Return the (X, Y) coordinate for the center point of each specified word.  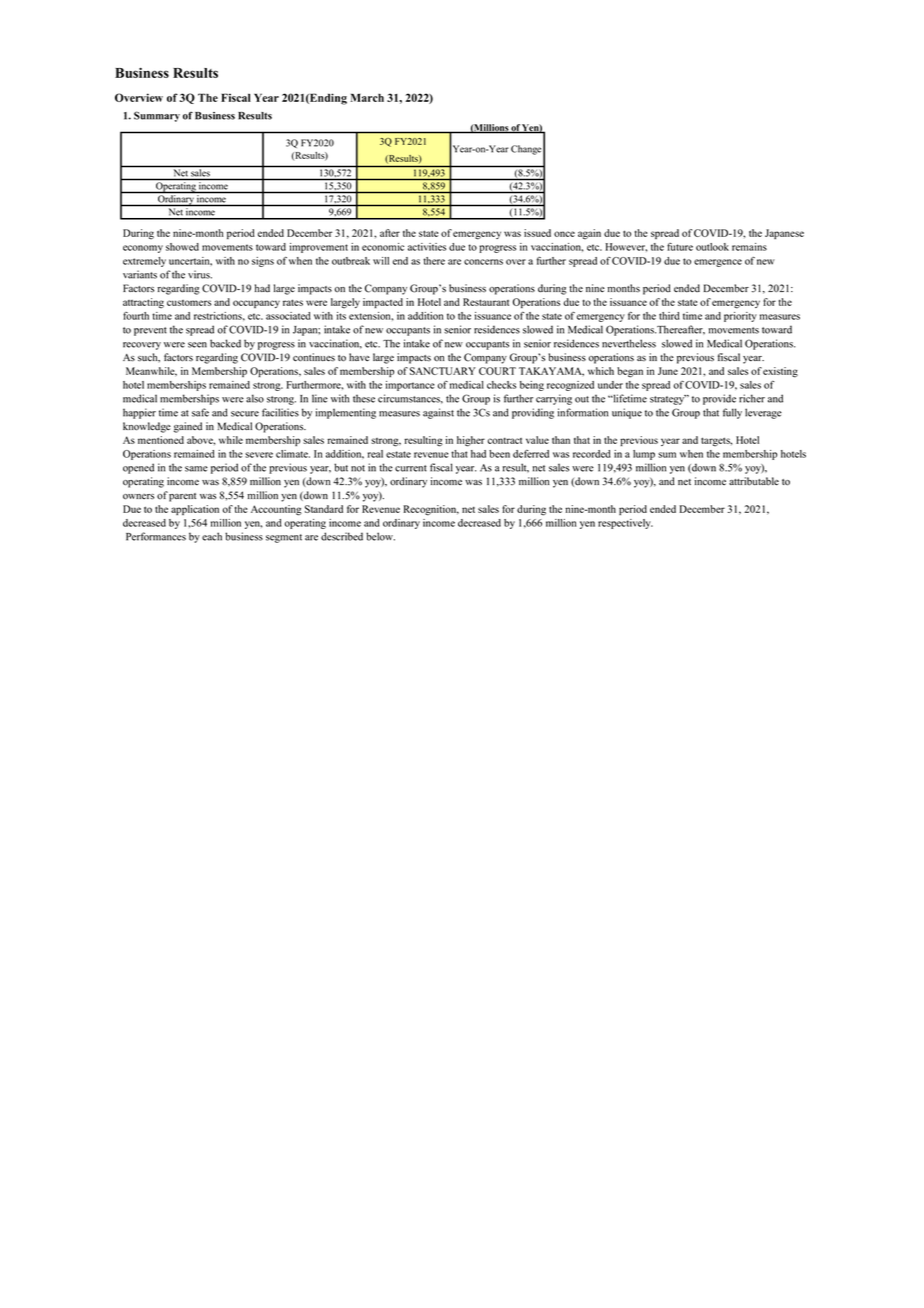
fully (732, 413)
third (669, 316)
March (367, 97)
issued (537, 233)
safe (200, 412)
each (212, 536)
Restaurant (486, 302)
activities (427, 247)
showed (182, 247)
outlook (712, 247)
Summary (157, 116)
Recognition (431, 510)
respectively (625, 524)
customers (189, 303)
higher (471, 441)
